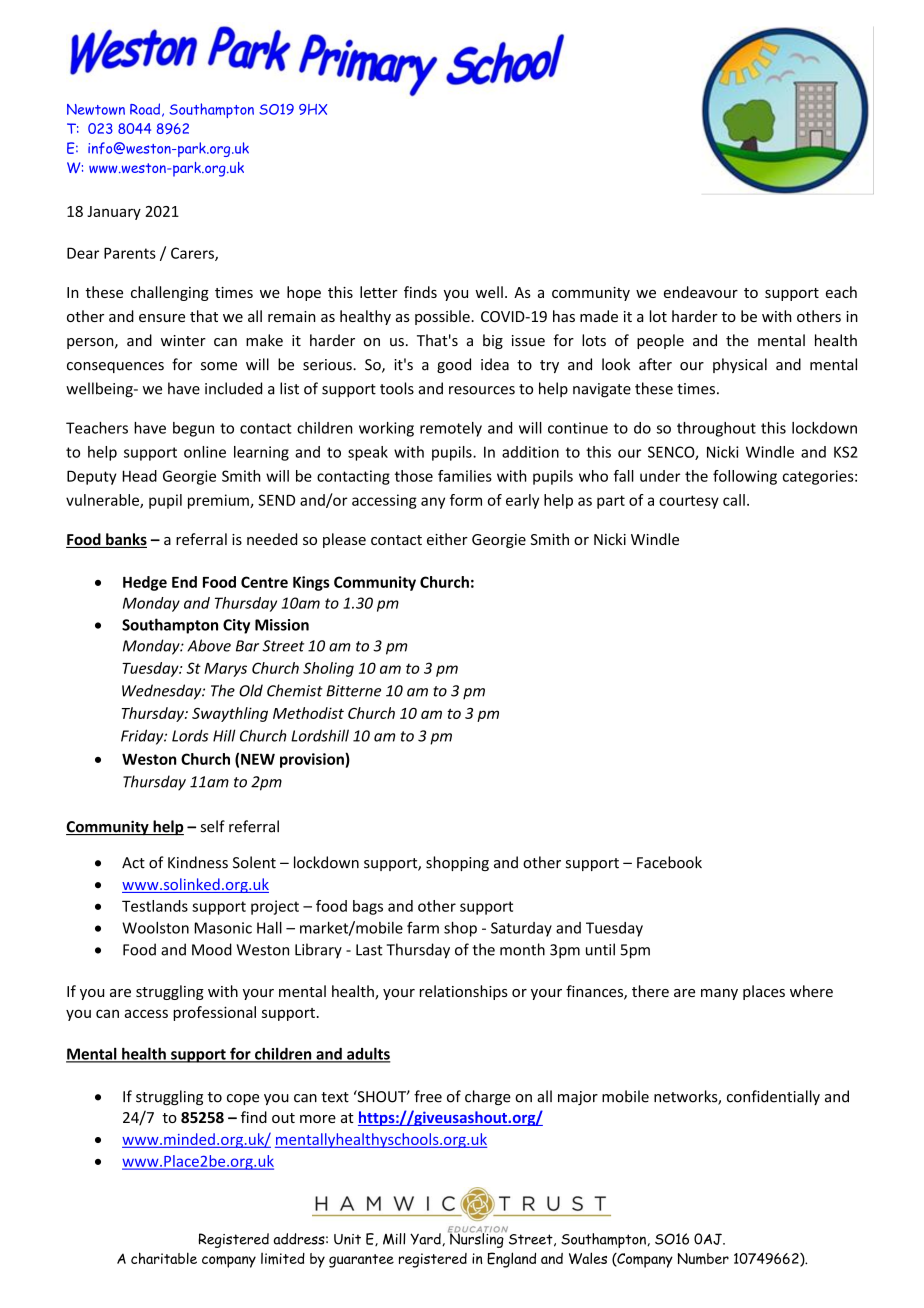 The width and height of the screenshot is (924, 1308). I want to click on farm, so click(423, 927).
